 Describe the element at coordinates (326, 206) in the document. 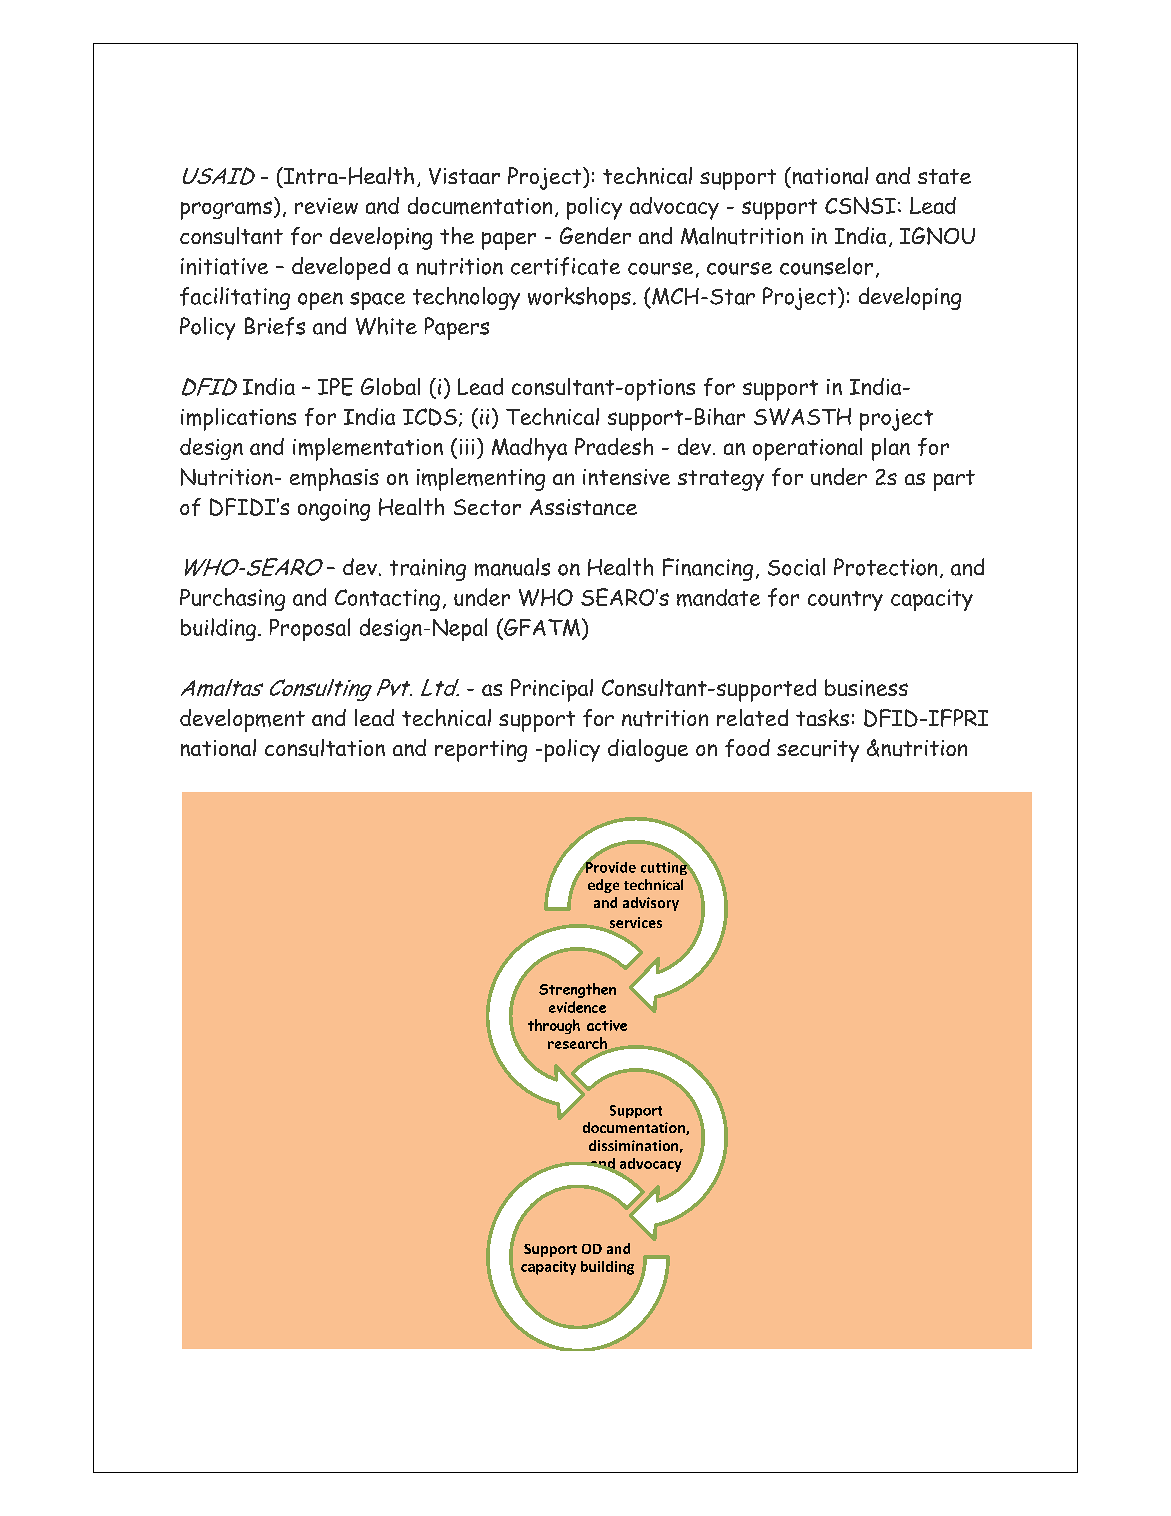

I see `review` at that location.
